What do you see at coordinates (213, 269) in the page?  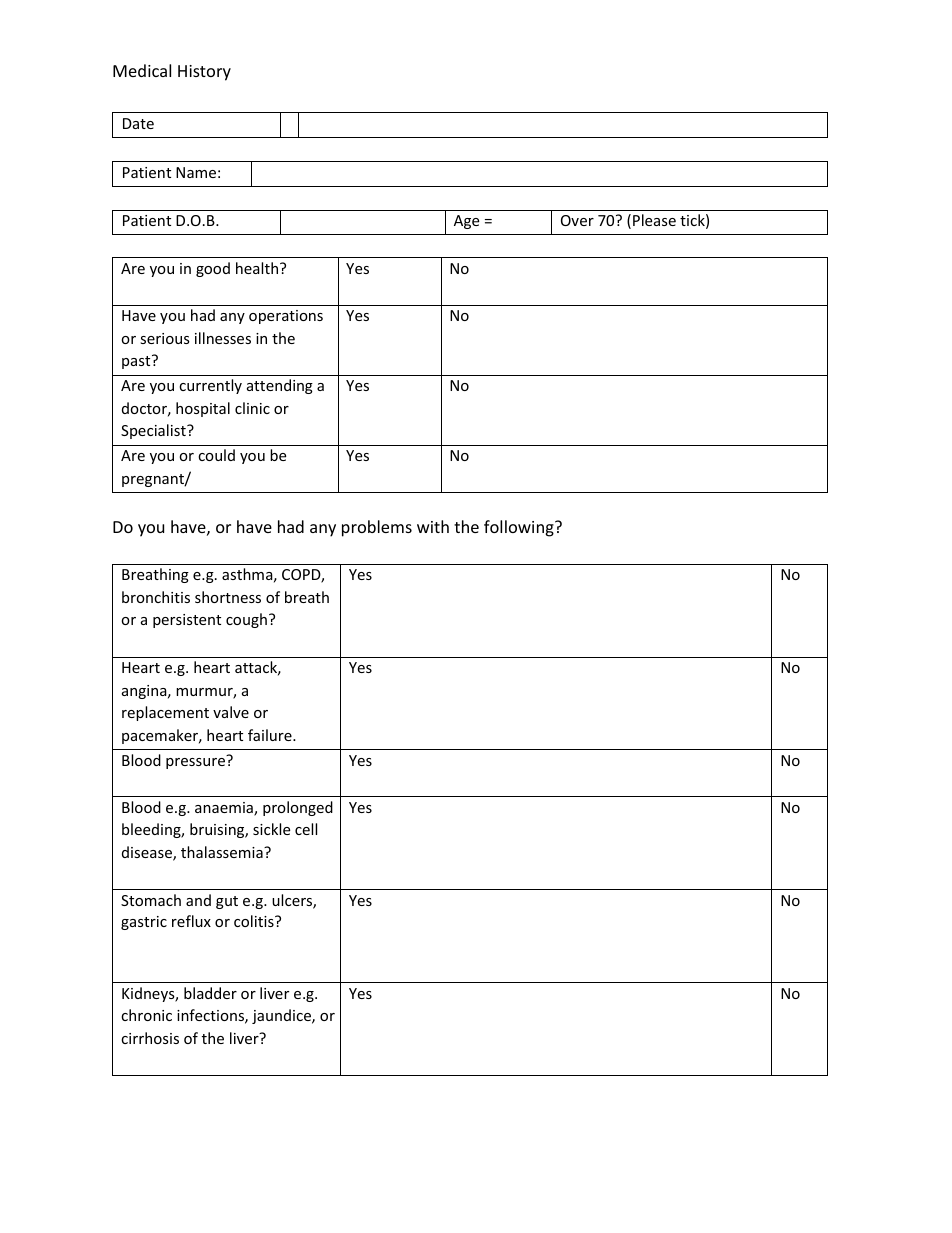 I see `good` at bounding box center [213, 269].
